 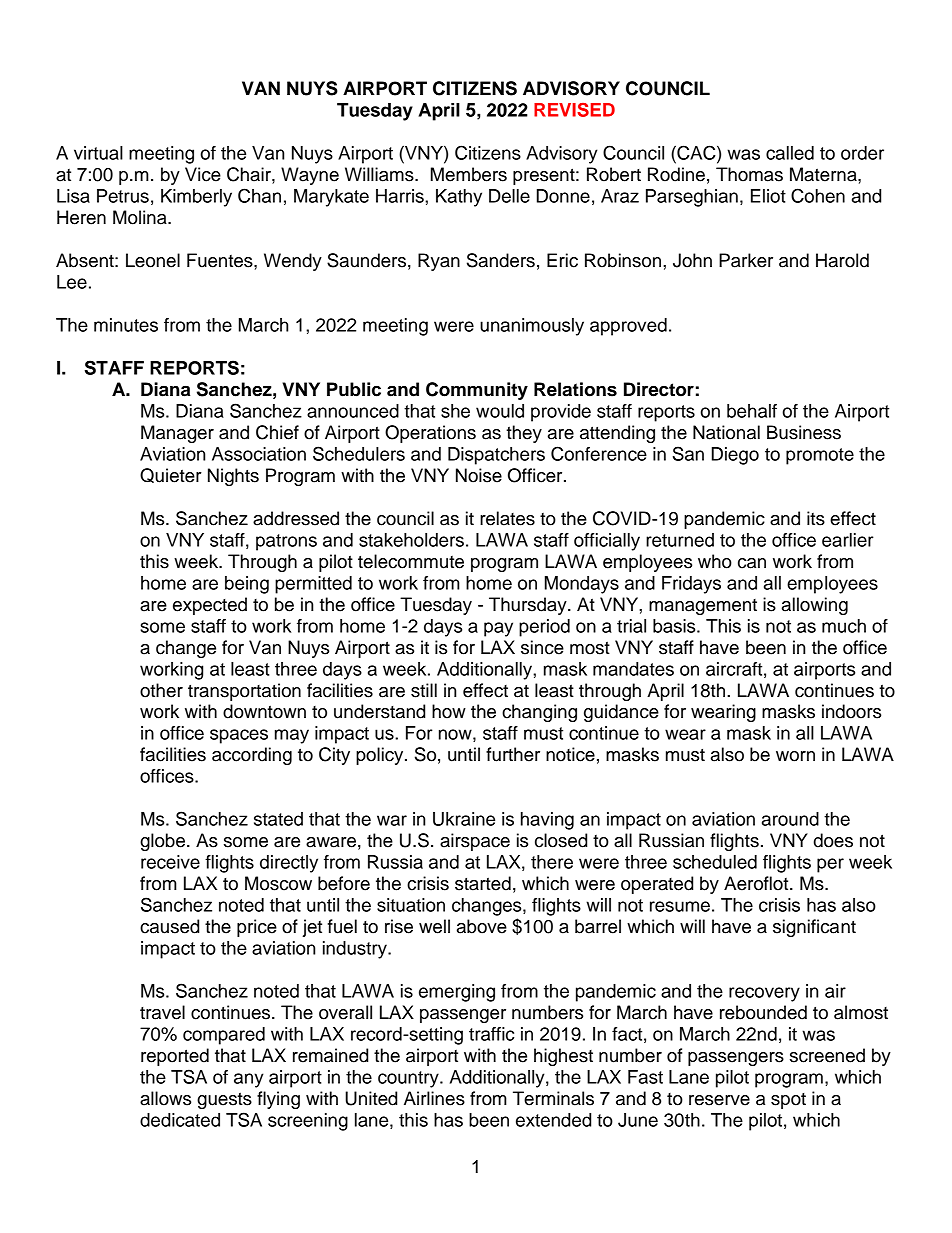 I want to click on Quieter, so click(x=171, y=475).
